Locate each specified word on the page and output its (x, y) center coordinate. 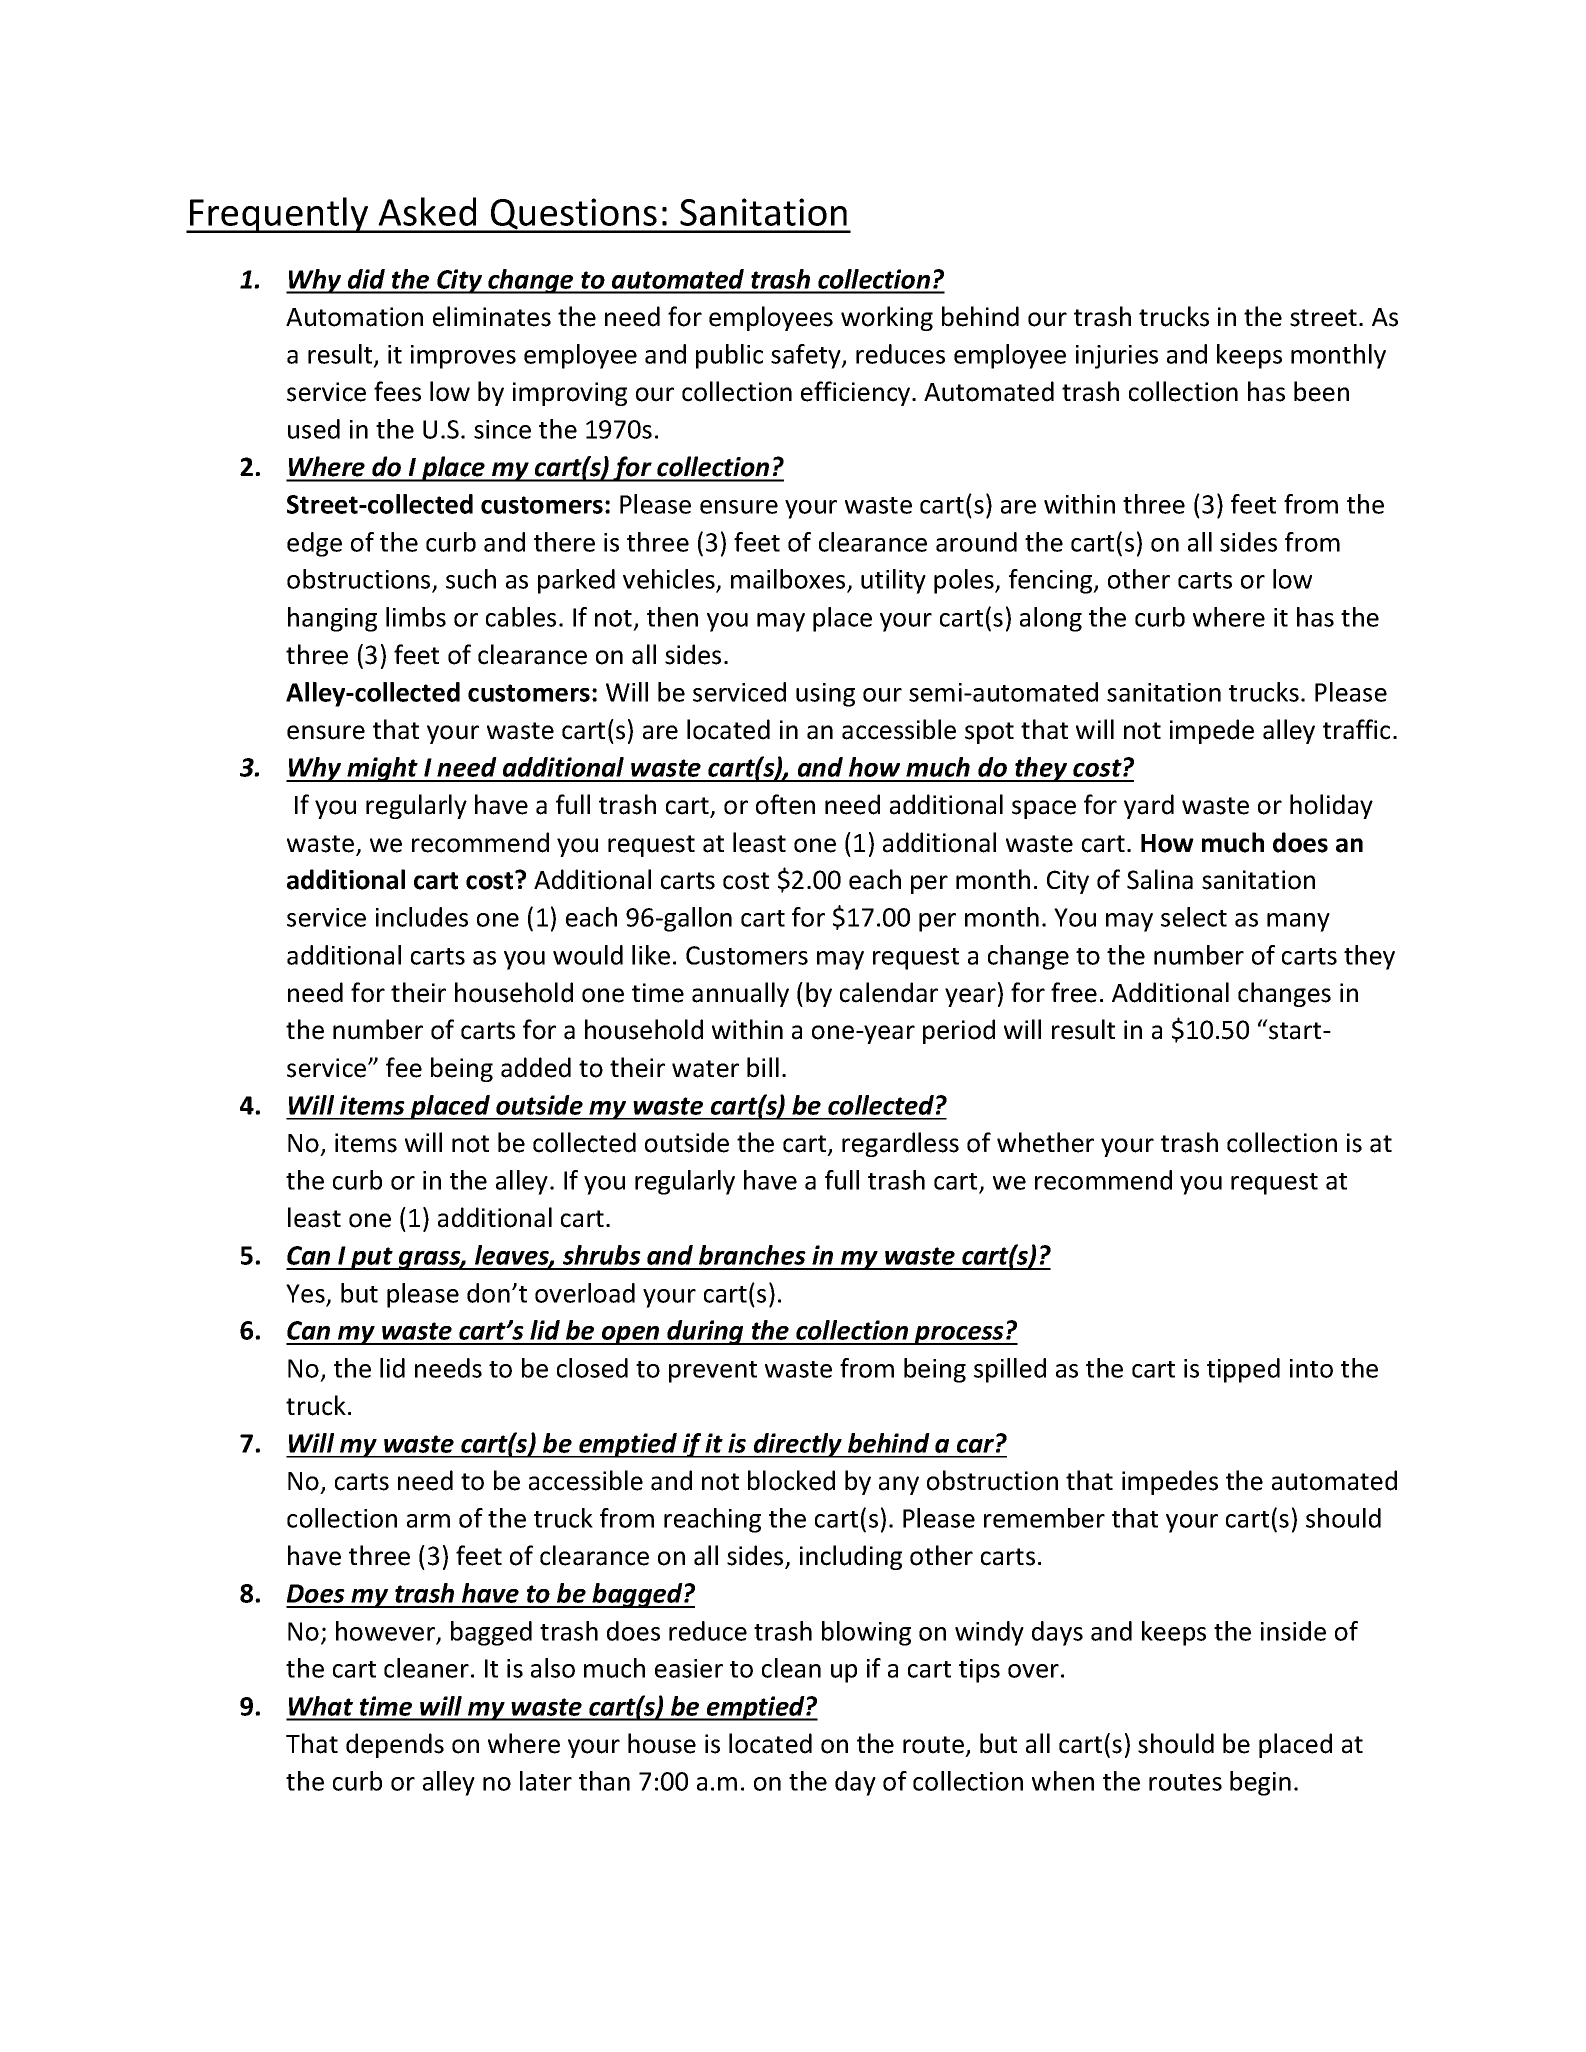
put (372, 1258)
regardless (900, 1144)
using (825, 695)
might (382, 769)
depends (395, 1745)
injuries (1117, 357)
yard (1149, 806)
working (887, 318)
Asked (427, 211)
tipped (1243, 1370)
